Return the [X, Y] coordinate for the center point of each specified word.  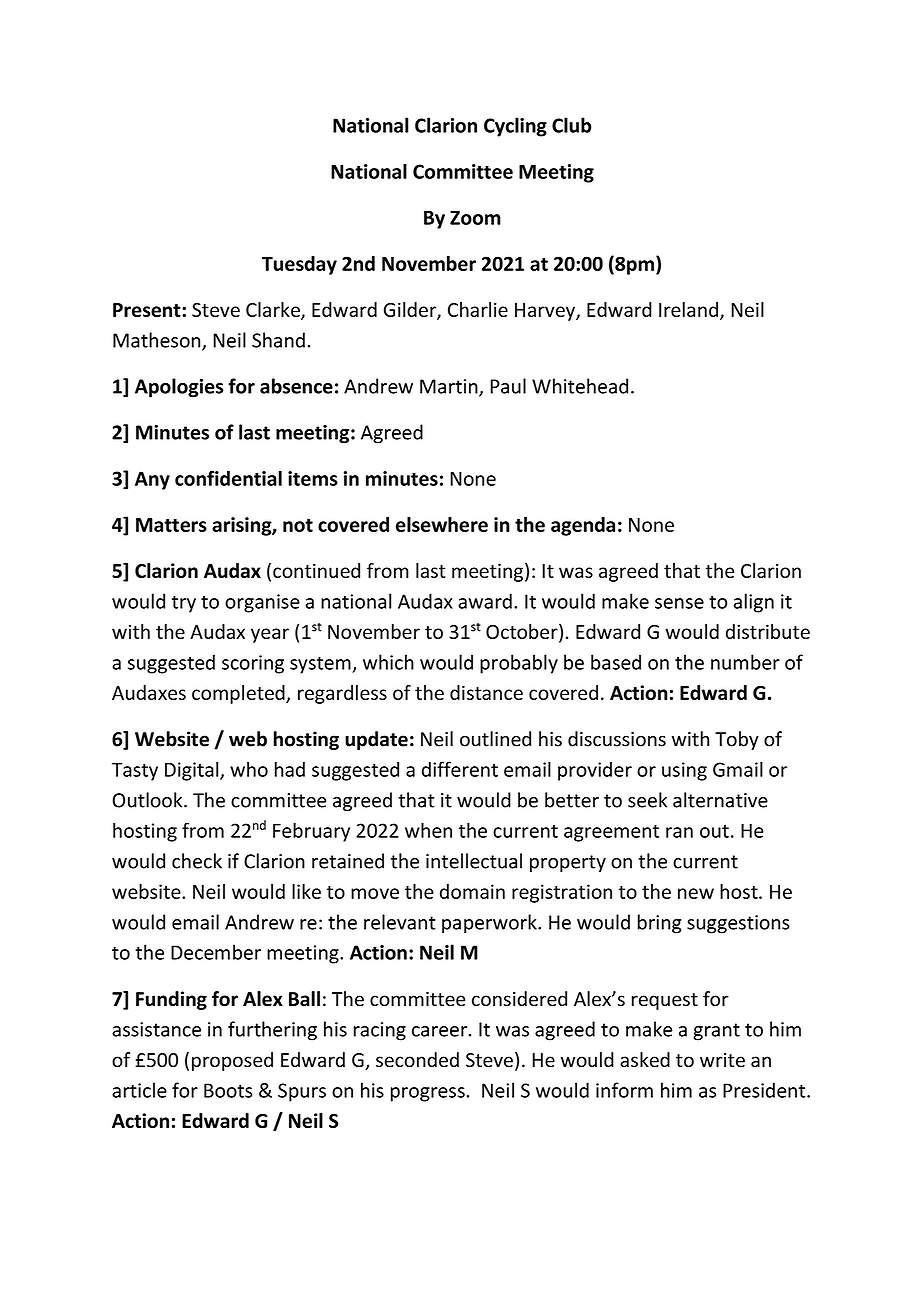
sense [679, 603]
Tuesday [299, 265]
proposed [232, 1061]
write [722, 1060]
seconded [417, 1060]
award [485, 601]
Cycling [515, 127]
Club [571, 125]
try [184, 604]
